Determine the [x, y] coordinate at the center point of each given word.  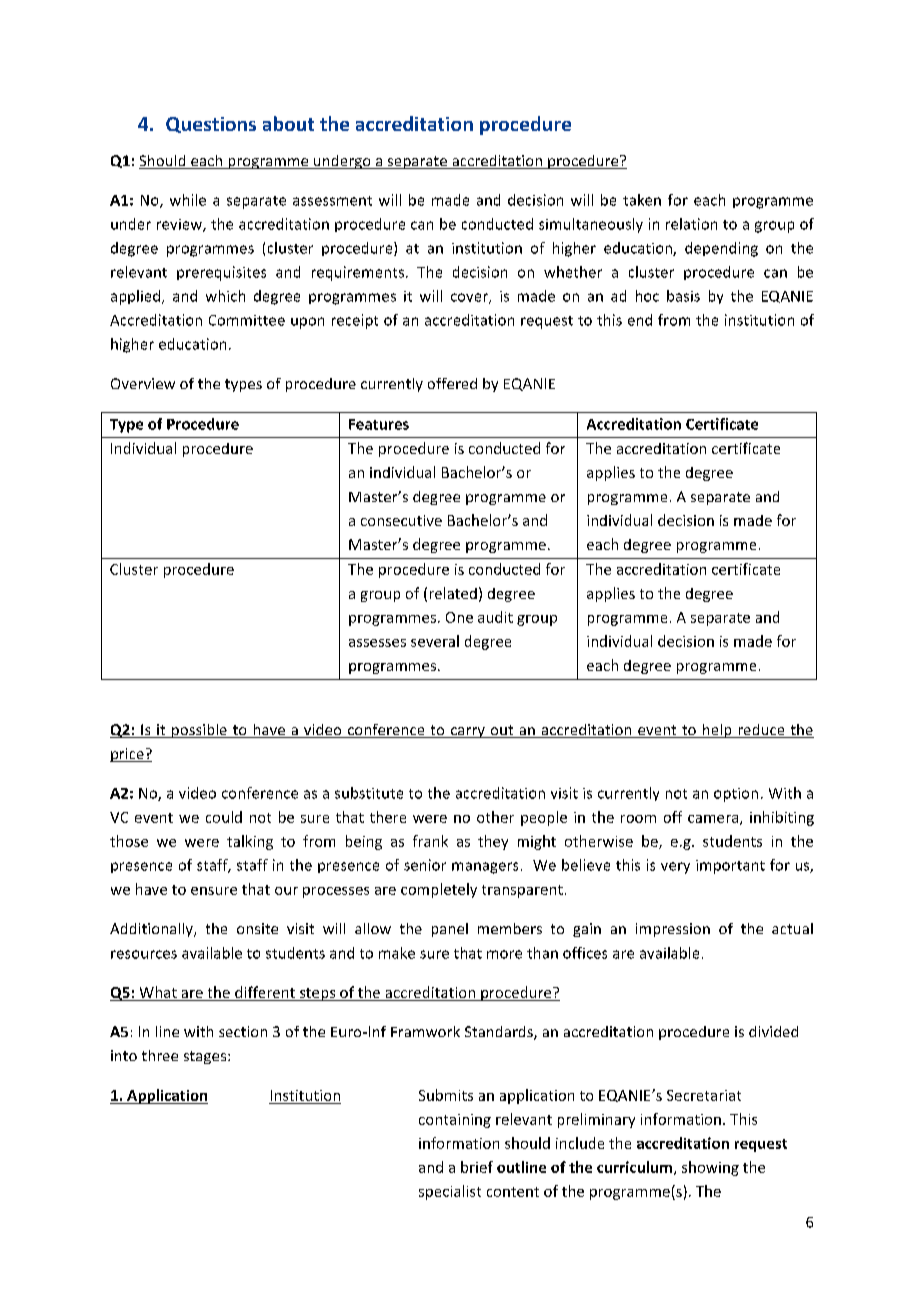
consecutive [401, 520]
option [736, 795]
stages [206, 1057]
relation [691, 224]
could [224, 817]
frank [430, 841]
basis [683, 296]
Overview [143, 383]
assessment [332, 201]
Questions [211, 125]
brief [477, 1167]
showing [710, 1168]
